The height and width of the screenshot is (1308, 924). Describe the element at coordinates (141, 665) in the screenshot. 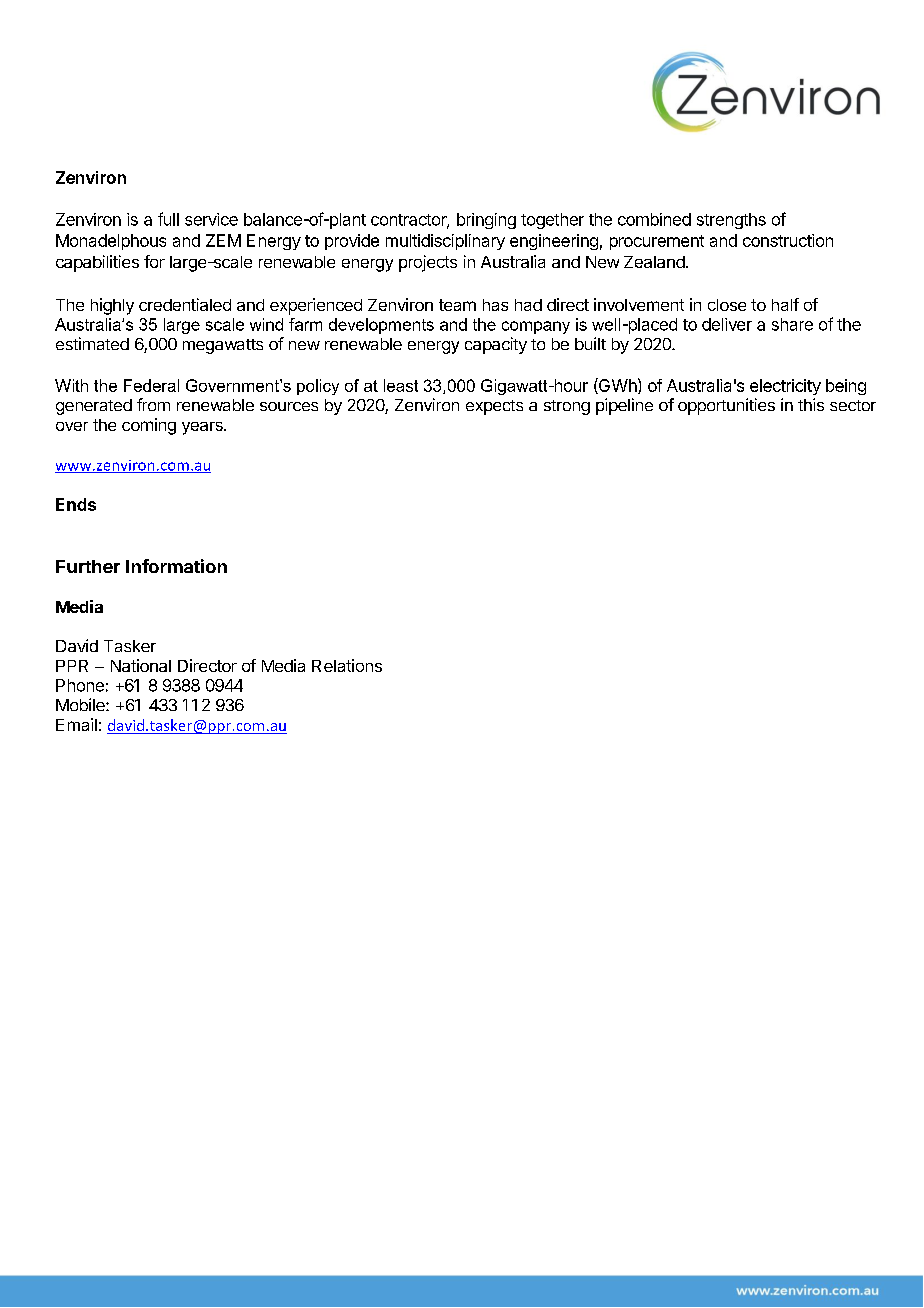

I see `National` at that location.
